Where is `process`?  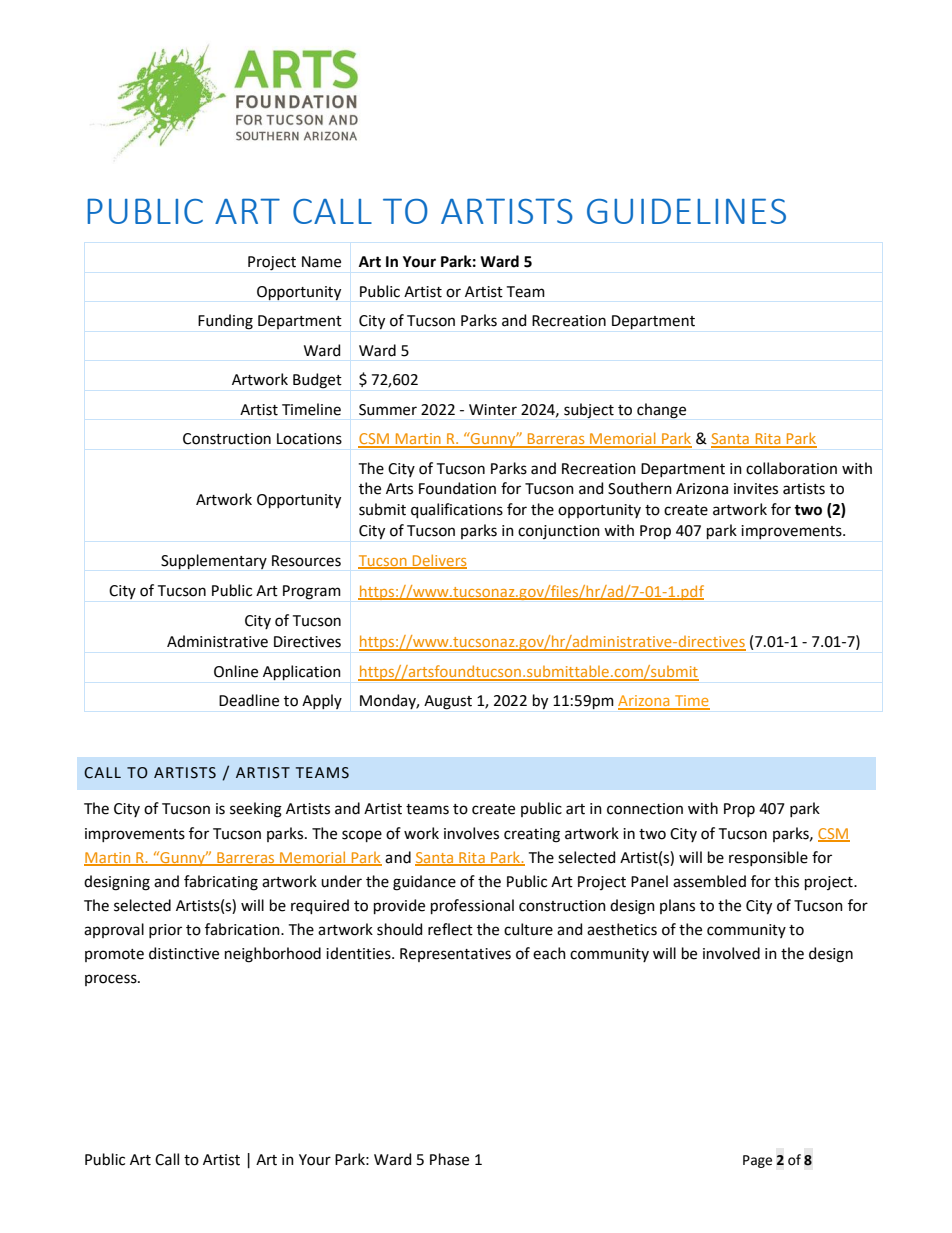 process is located at coordinates (112, 980).
